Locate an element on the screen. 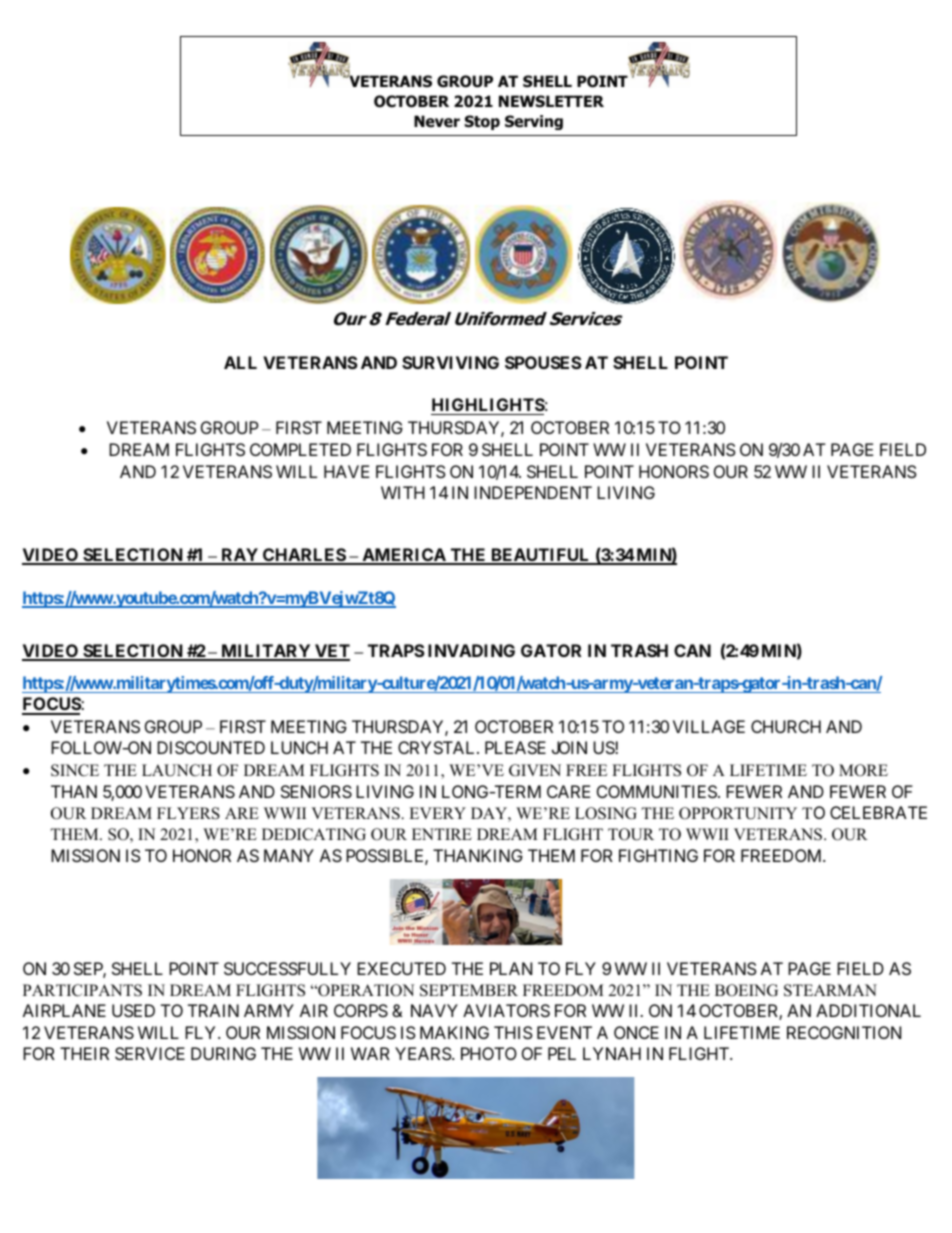 The image size is (952, 1233). DISCOUNTED is located at coordinates (211, 747).
